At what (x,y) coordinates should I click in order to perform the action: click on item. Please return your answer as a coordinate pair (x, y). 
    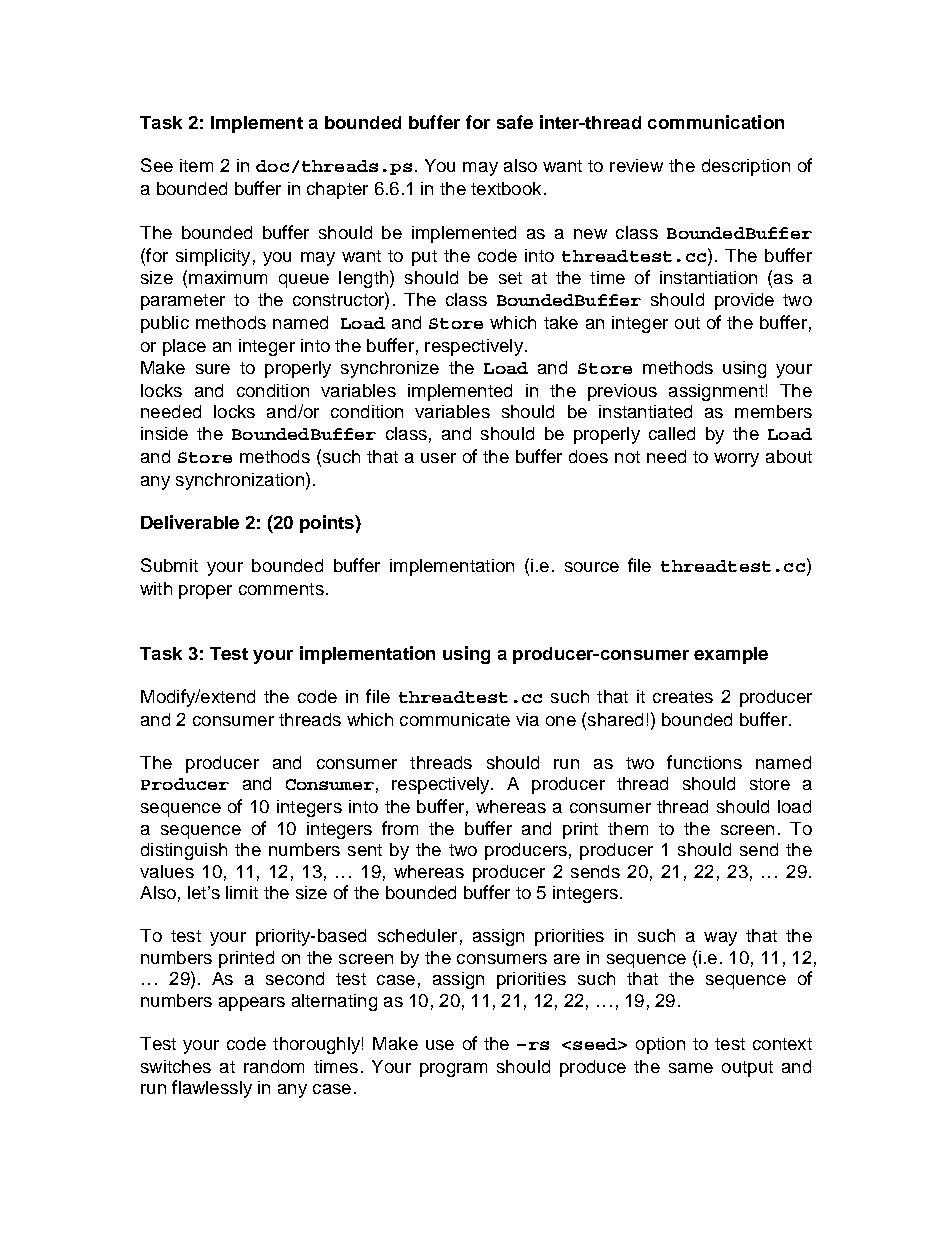
    Looking at the image, I should click on (196, 165).
